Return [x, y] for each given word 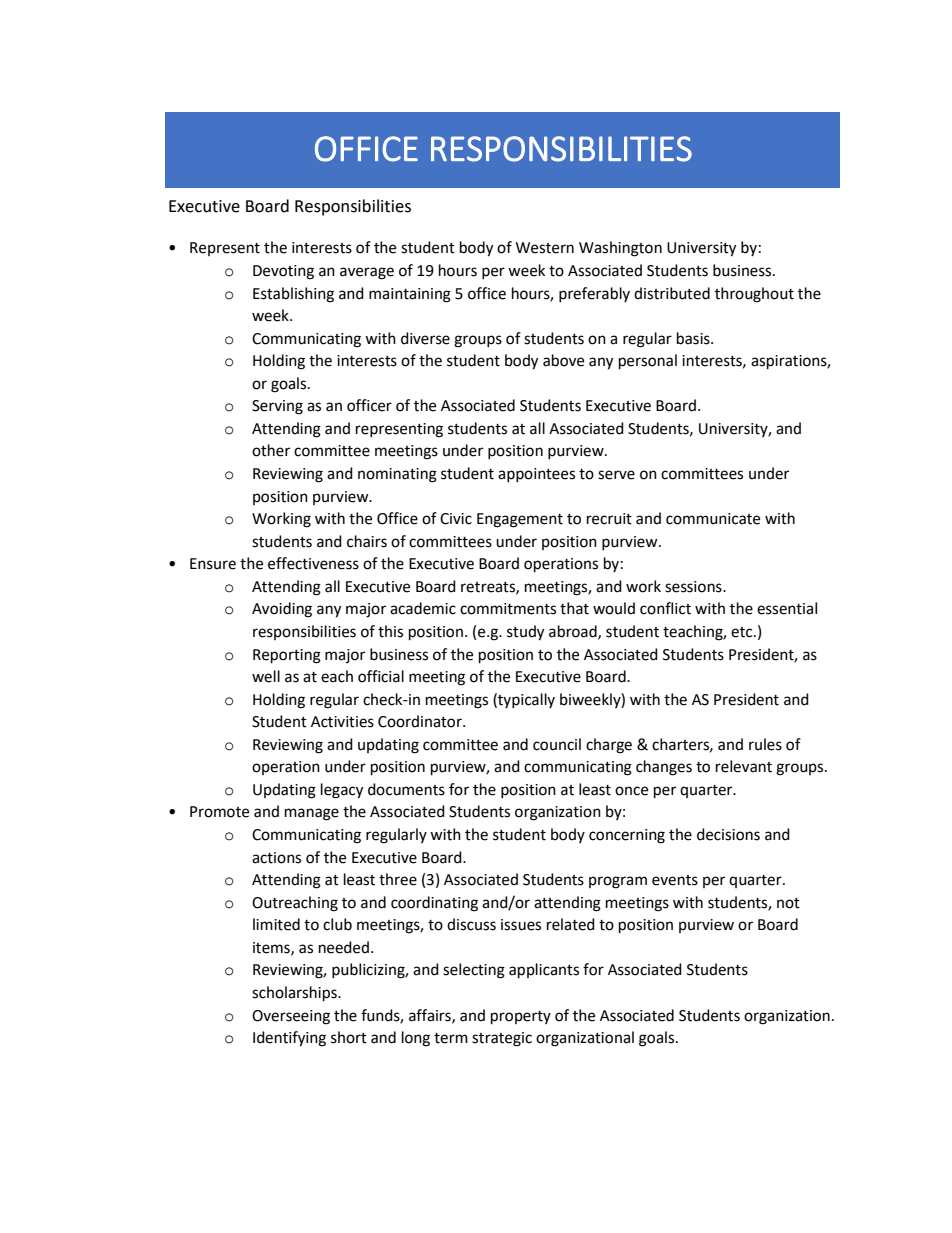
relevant [744, 766]
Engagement [520, 520]
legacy [342, 791]
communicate [713, 519]
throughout [754, 295]
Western [545, 248]
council [557, 744]
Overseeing [291, 1017]
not [788, 903]
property [521, 1018]
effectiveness [313, 563]
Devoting [283, 272]
